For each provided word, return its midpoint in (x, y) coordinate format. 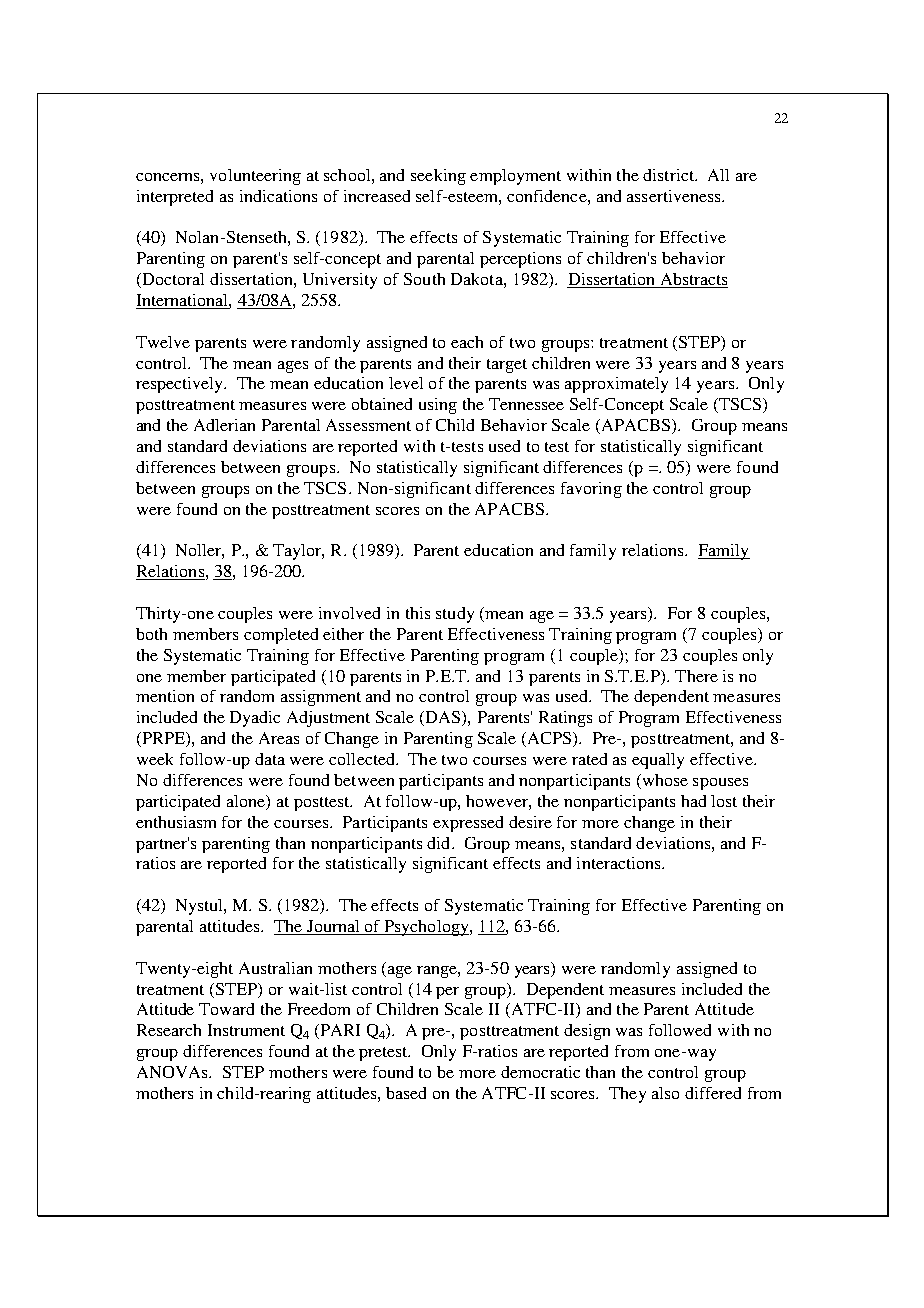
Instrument (246, 1030)
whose (664, 781)
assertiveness (675, 196)
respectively (181, 385)
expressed (468, 824)
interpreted (175, 198)
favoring (591, 490)
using (438, 406)
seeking (438, 177)
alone (247, 802)
